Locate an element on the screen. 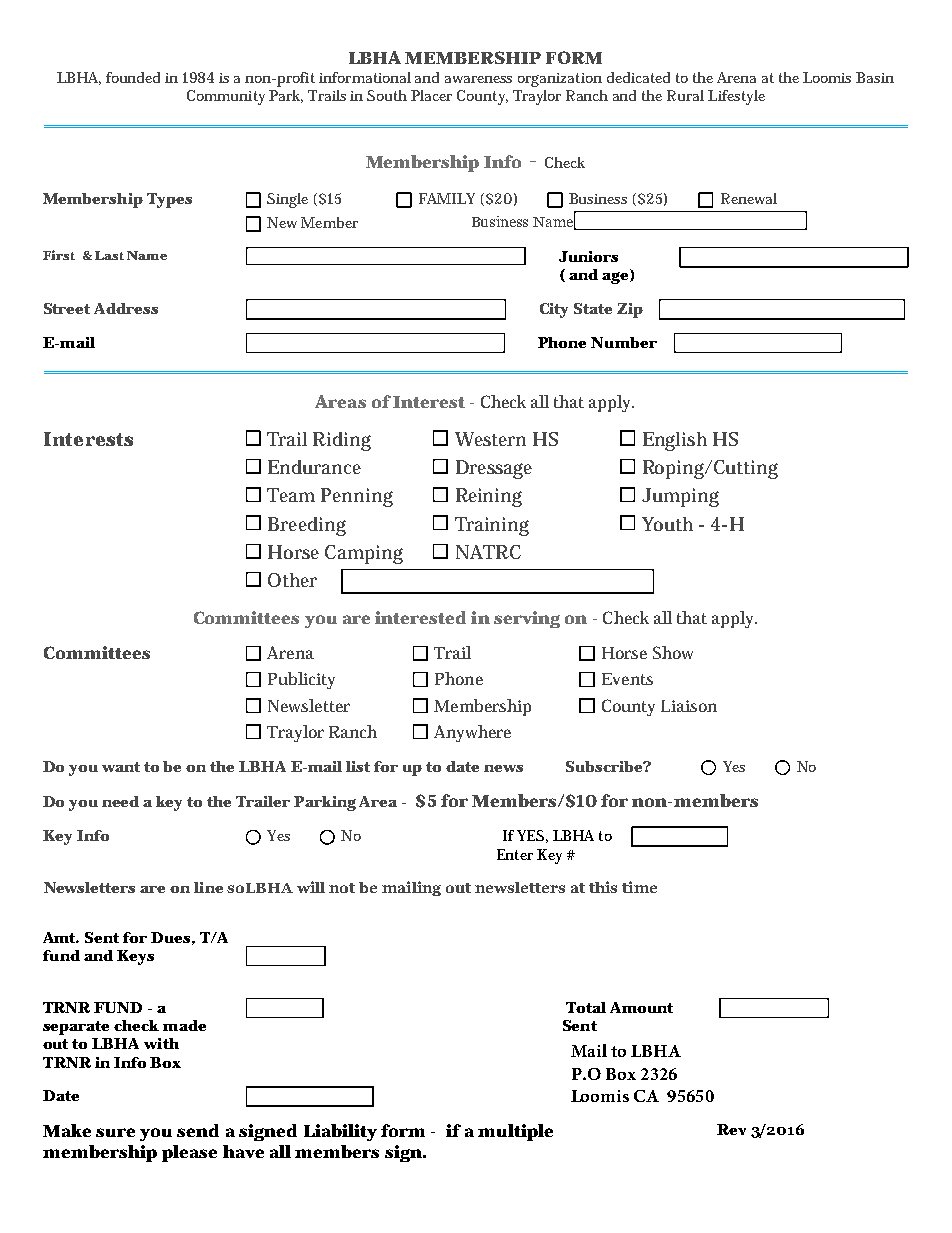  Show is located at coordinates (673, 652).
